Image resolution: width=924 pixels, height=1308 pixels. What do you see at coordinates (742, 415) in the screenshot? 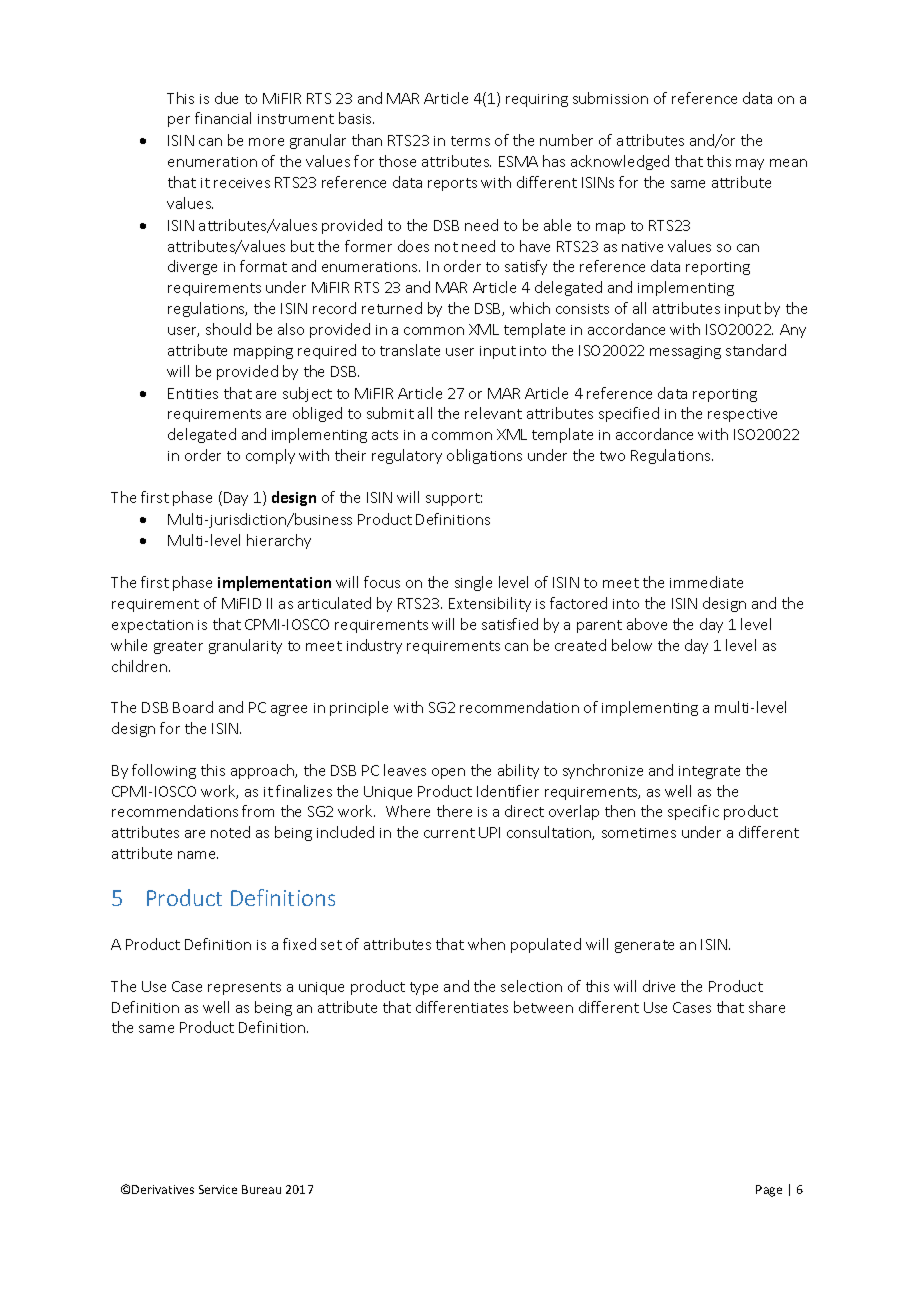
I see `respective` at bounding box center [742, 415].
